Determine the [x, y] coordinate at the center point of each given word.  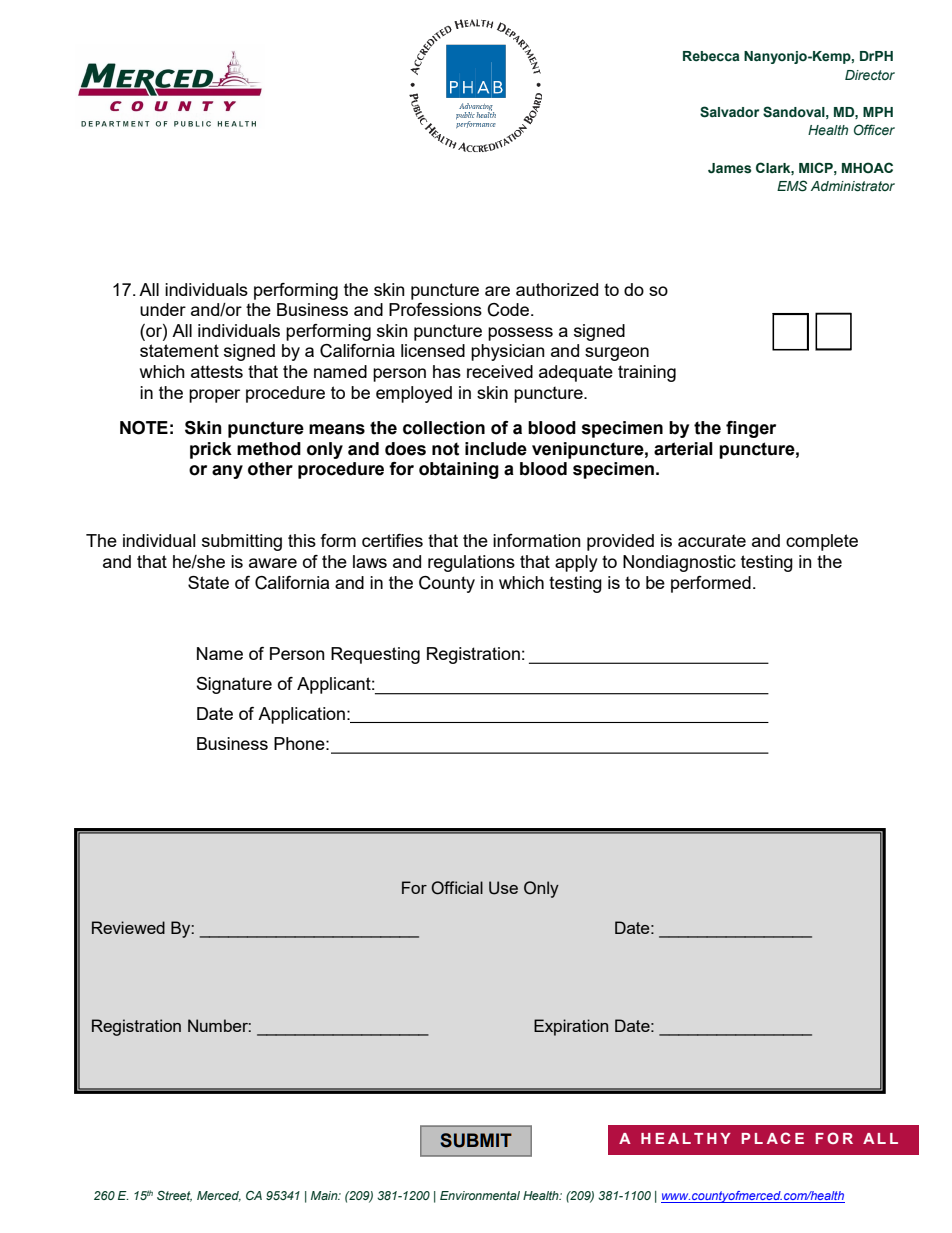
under [163, 309]
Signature [234, 685]
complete [822, 542]
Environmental [480, 1195]
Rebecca [711, 56]
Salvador [729, 112]
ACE [785, 1138]
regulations [471, 563]
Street [174, 1196]
